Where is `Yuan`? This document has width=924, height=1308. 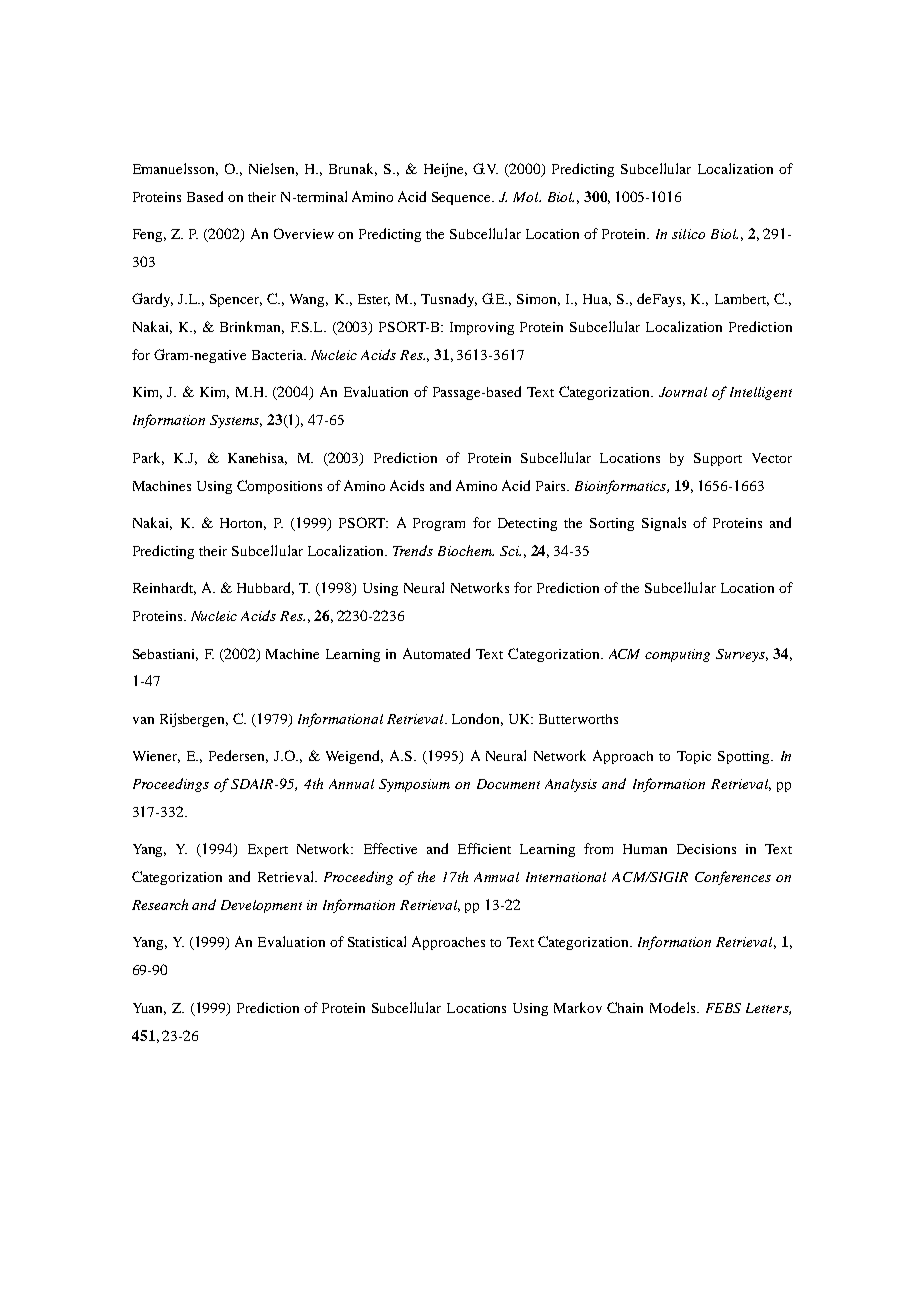
Yuan is located at coordinates (149, 1009).
